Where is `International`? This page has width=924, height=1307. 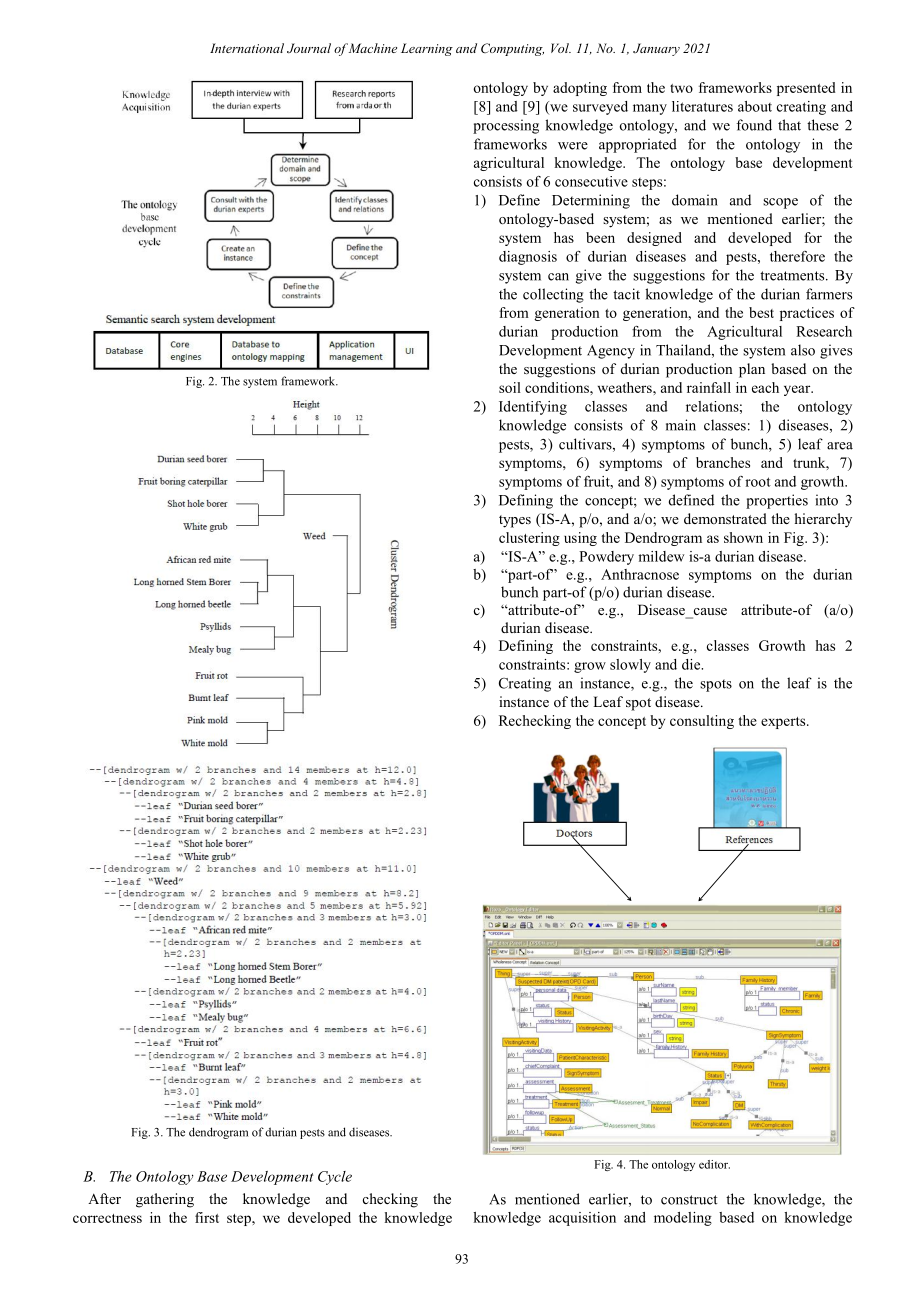
International is located at coordinates (247, 48).
